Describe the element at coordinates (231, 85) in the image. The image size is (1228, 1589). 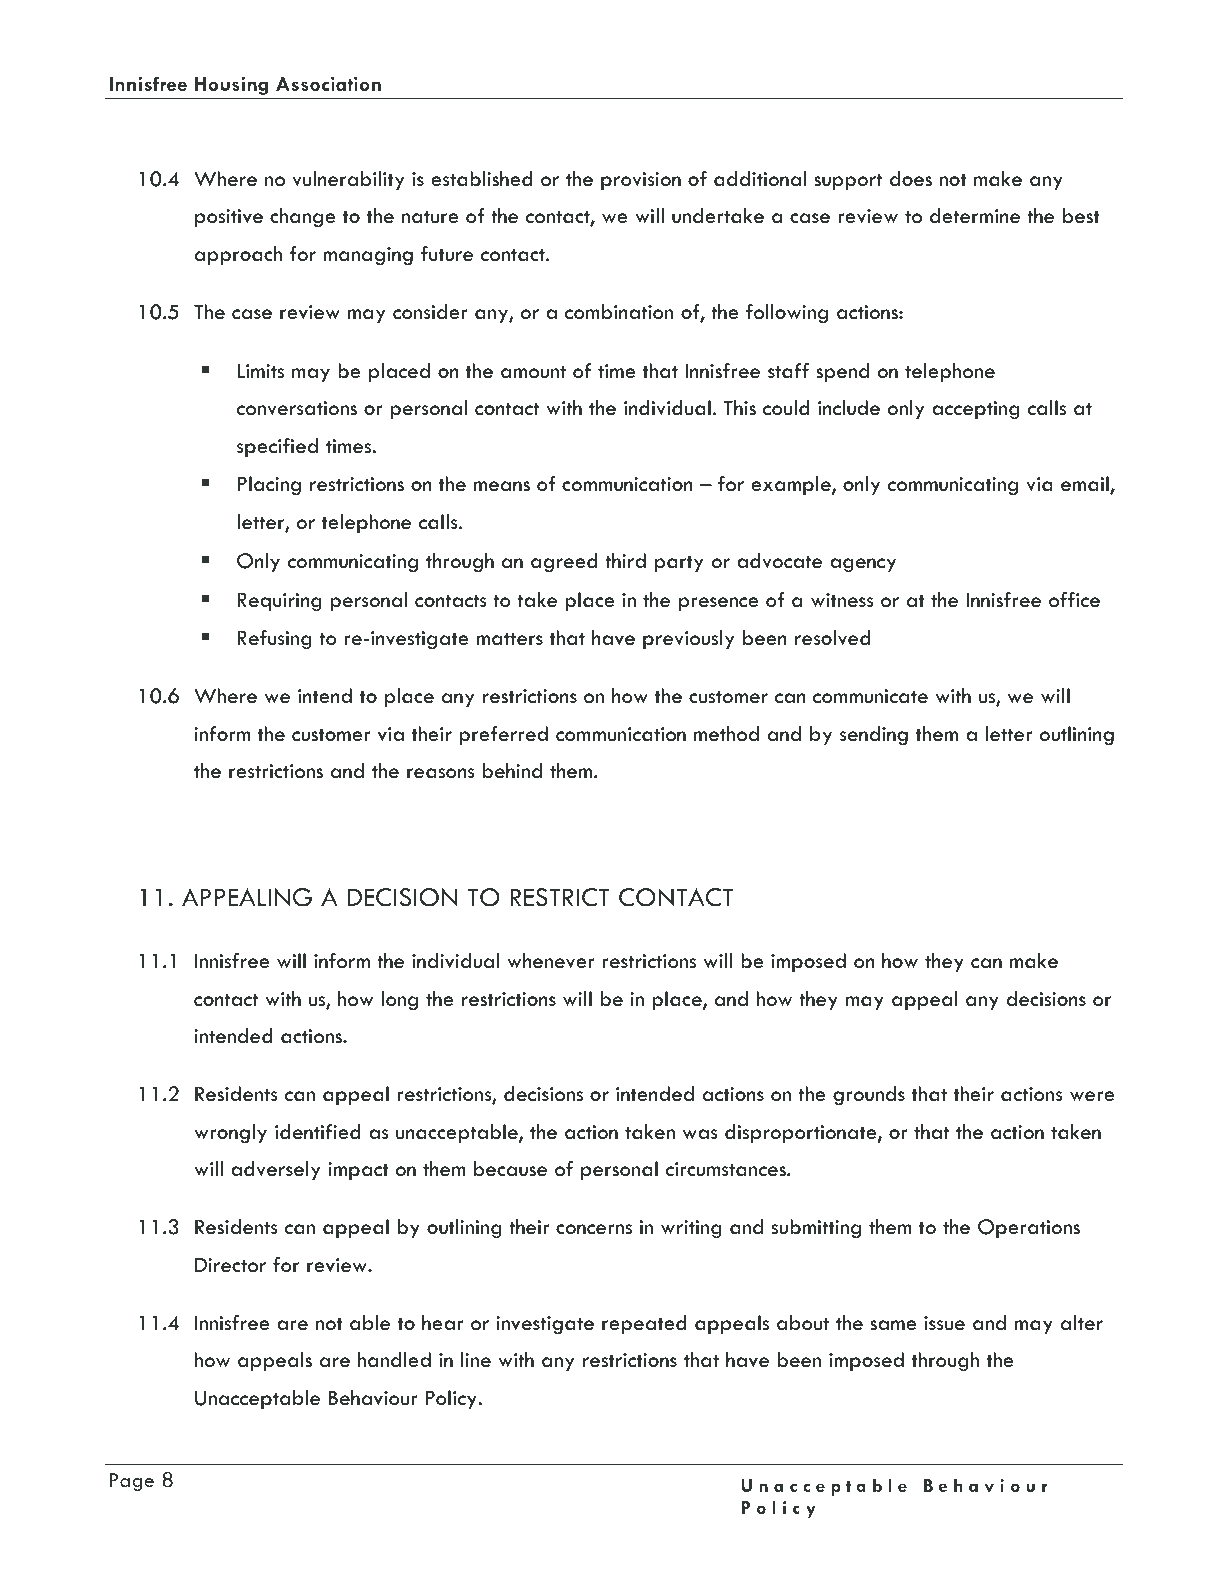
I see `Housing` at that location.
